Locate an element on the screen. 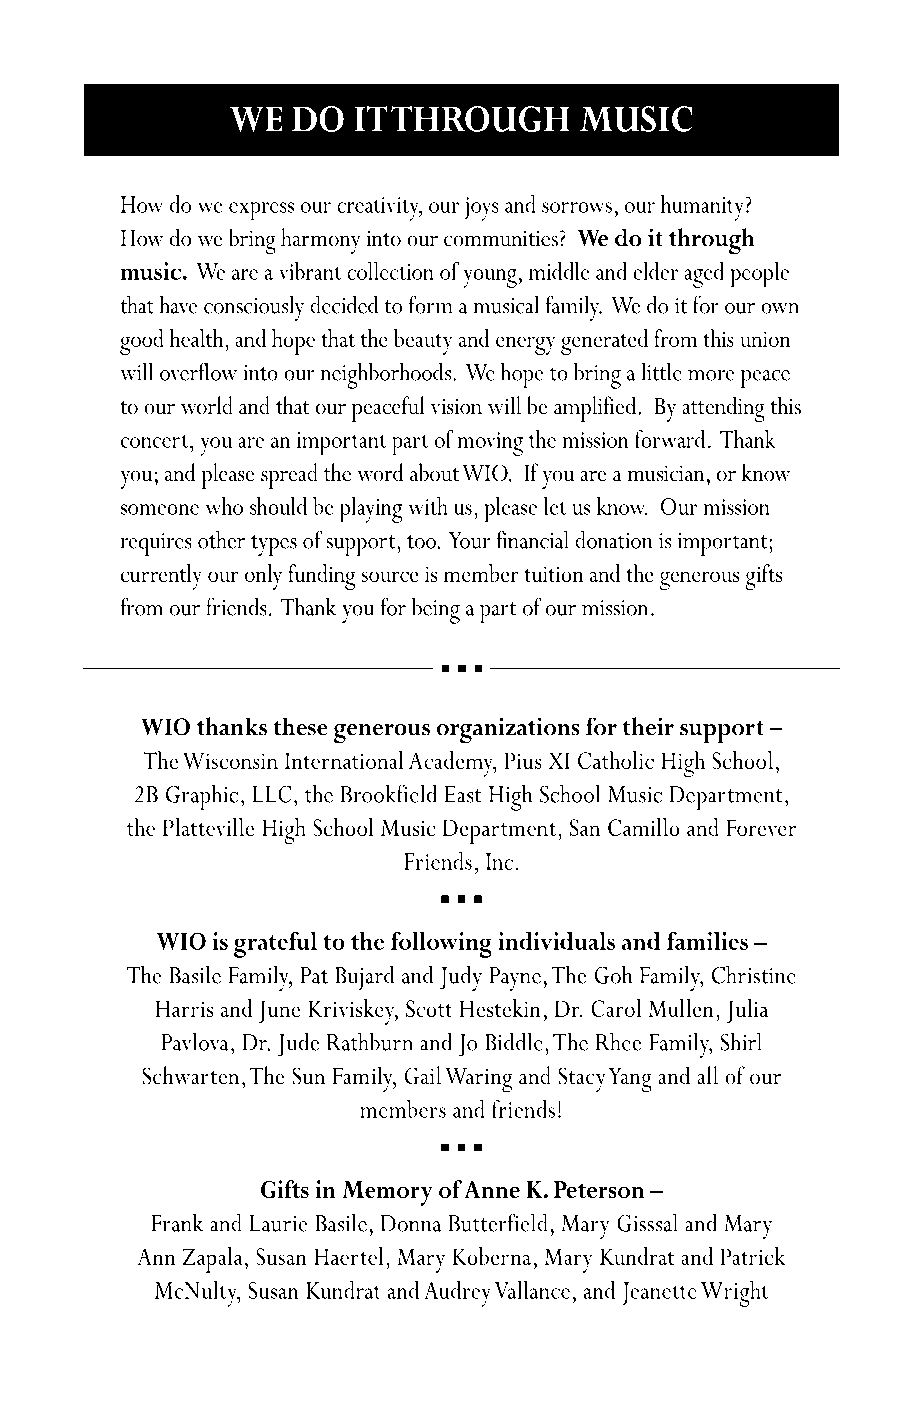 The height and width of the screenshot is (1427, 923). East is located at coordinates (462, 794).
